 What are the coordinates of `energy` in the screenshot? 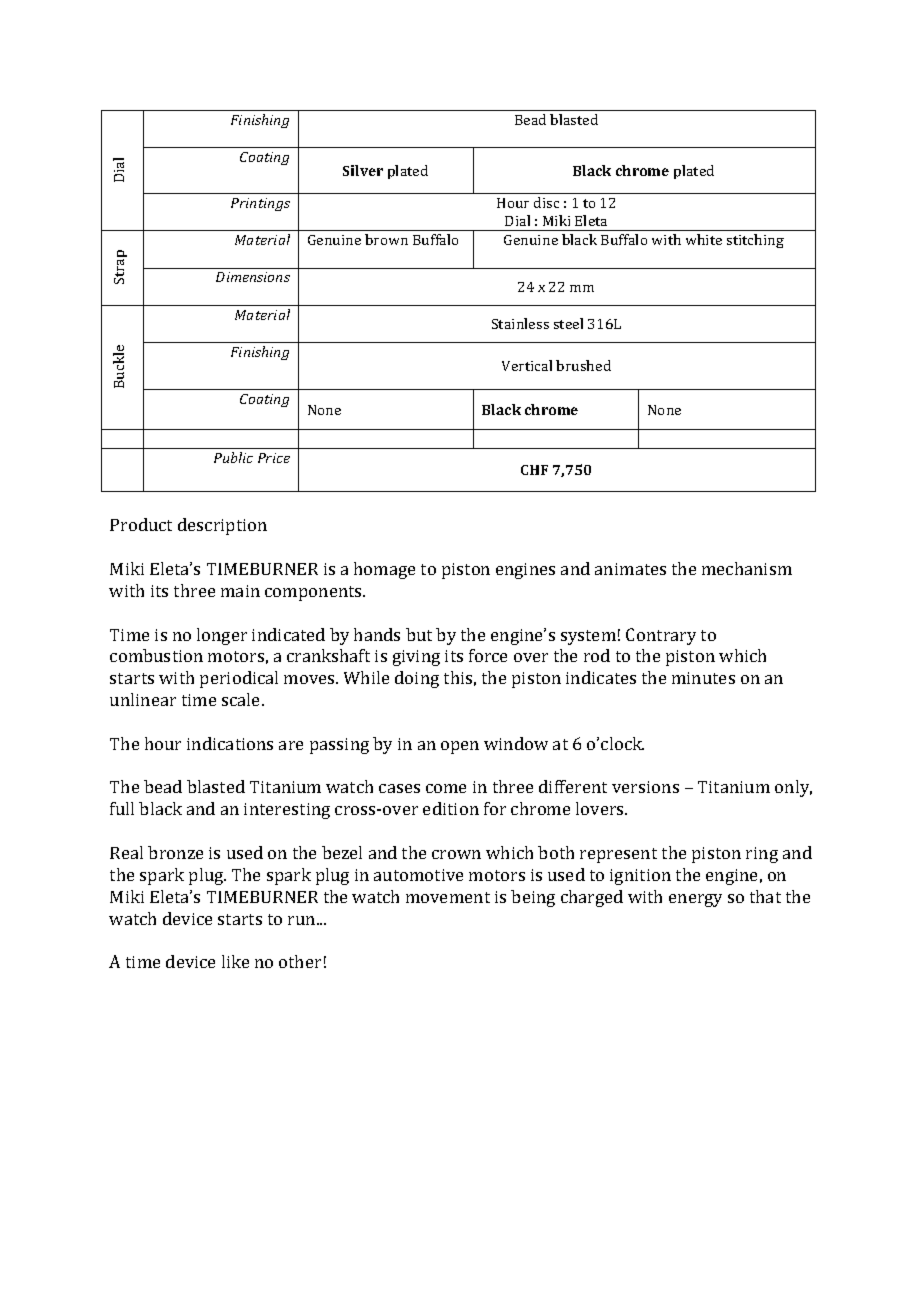 It's located at (695, 900).
